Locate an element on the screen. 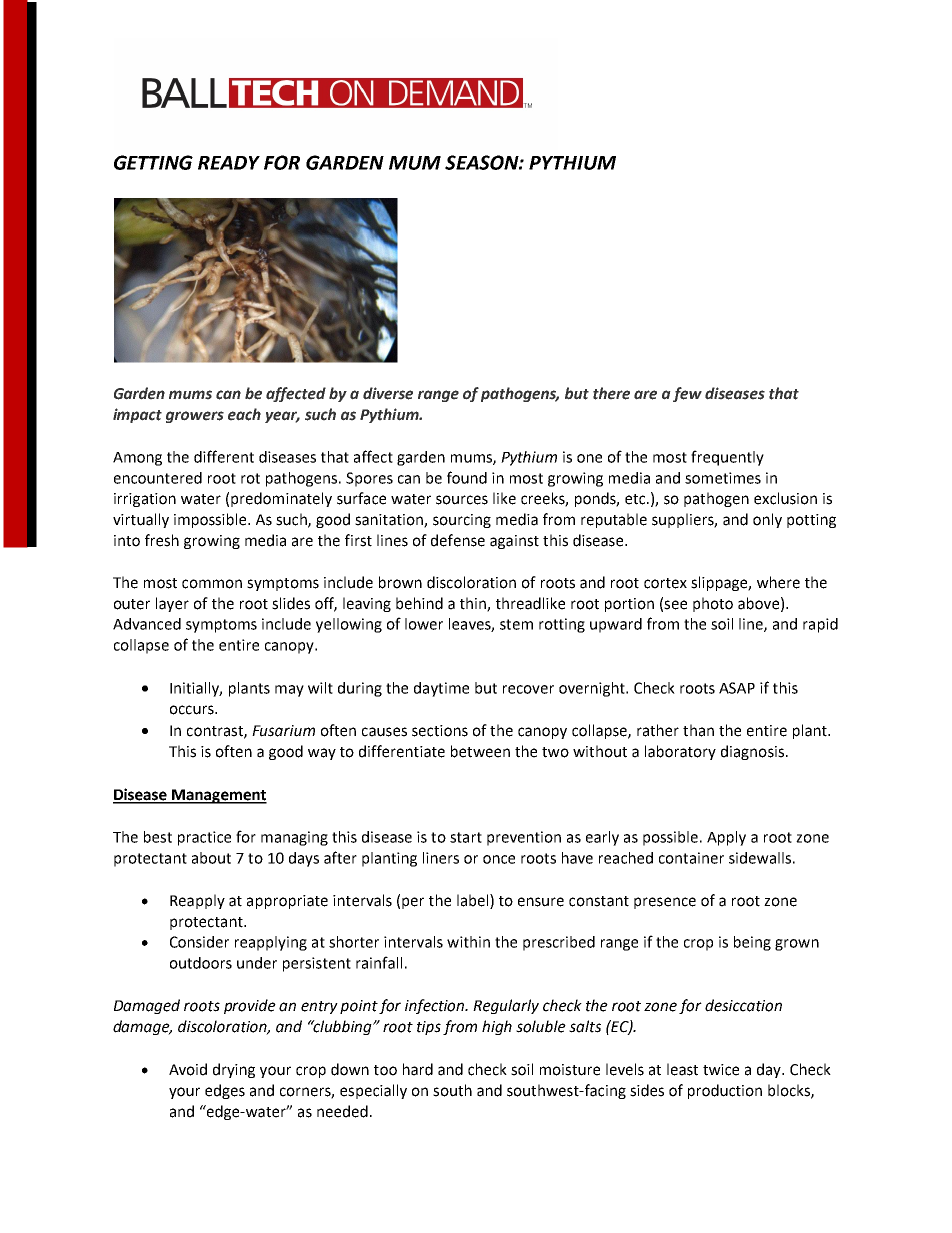 This screenshot has height=1233, width=952. sidewalls is located at coordinates (760, 858).
